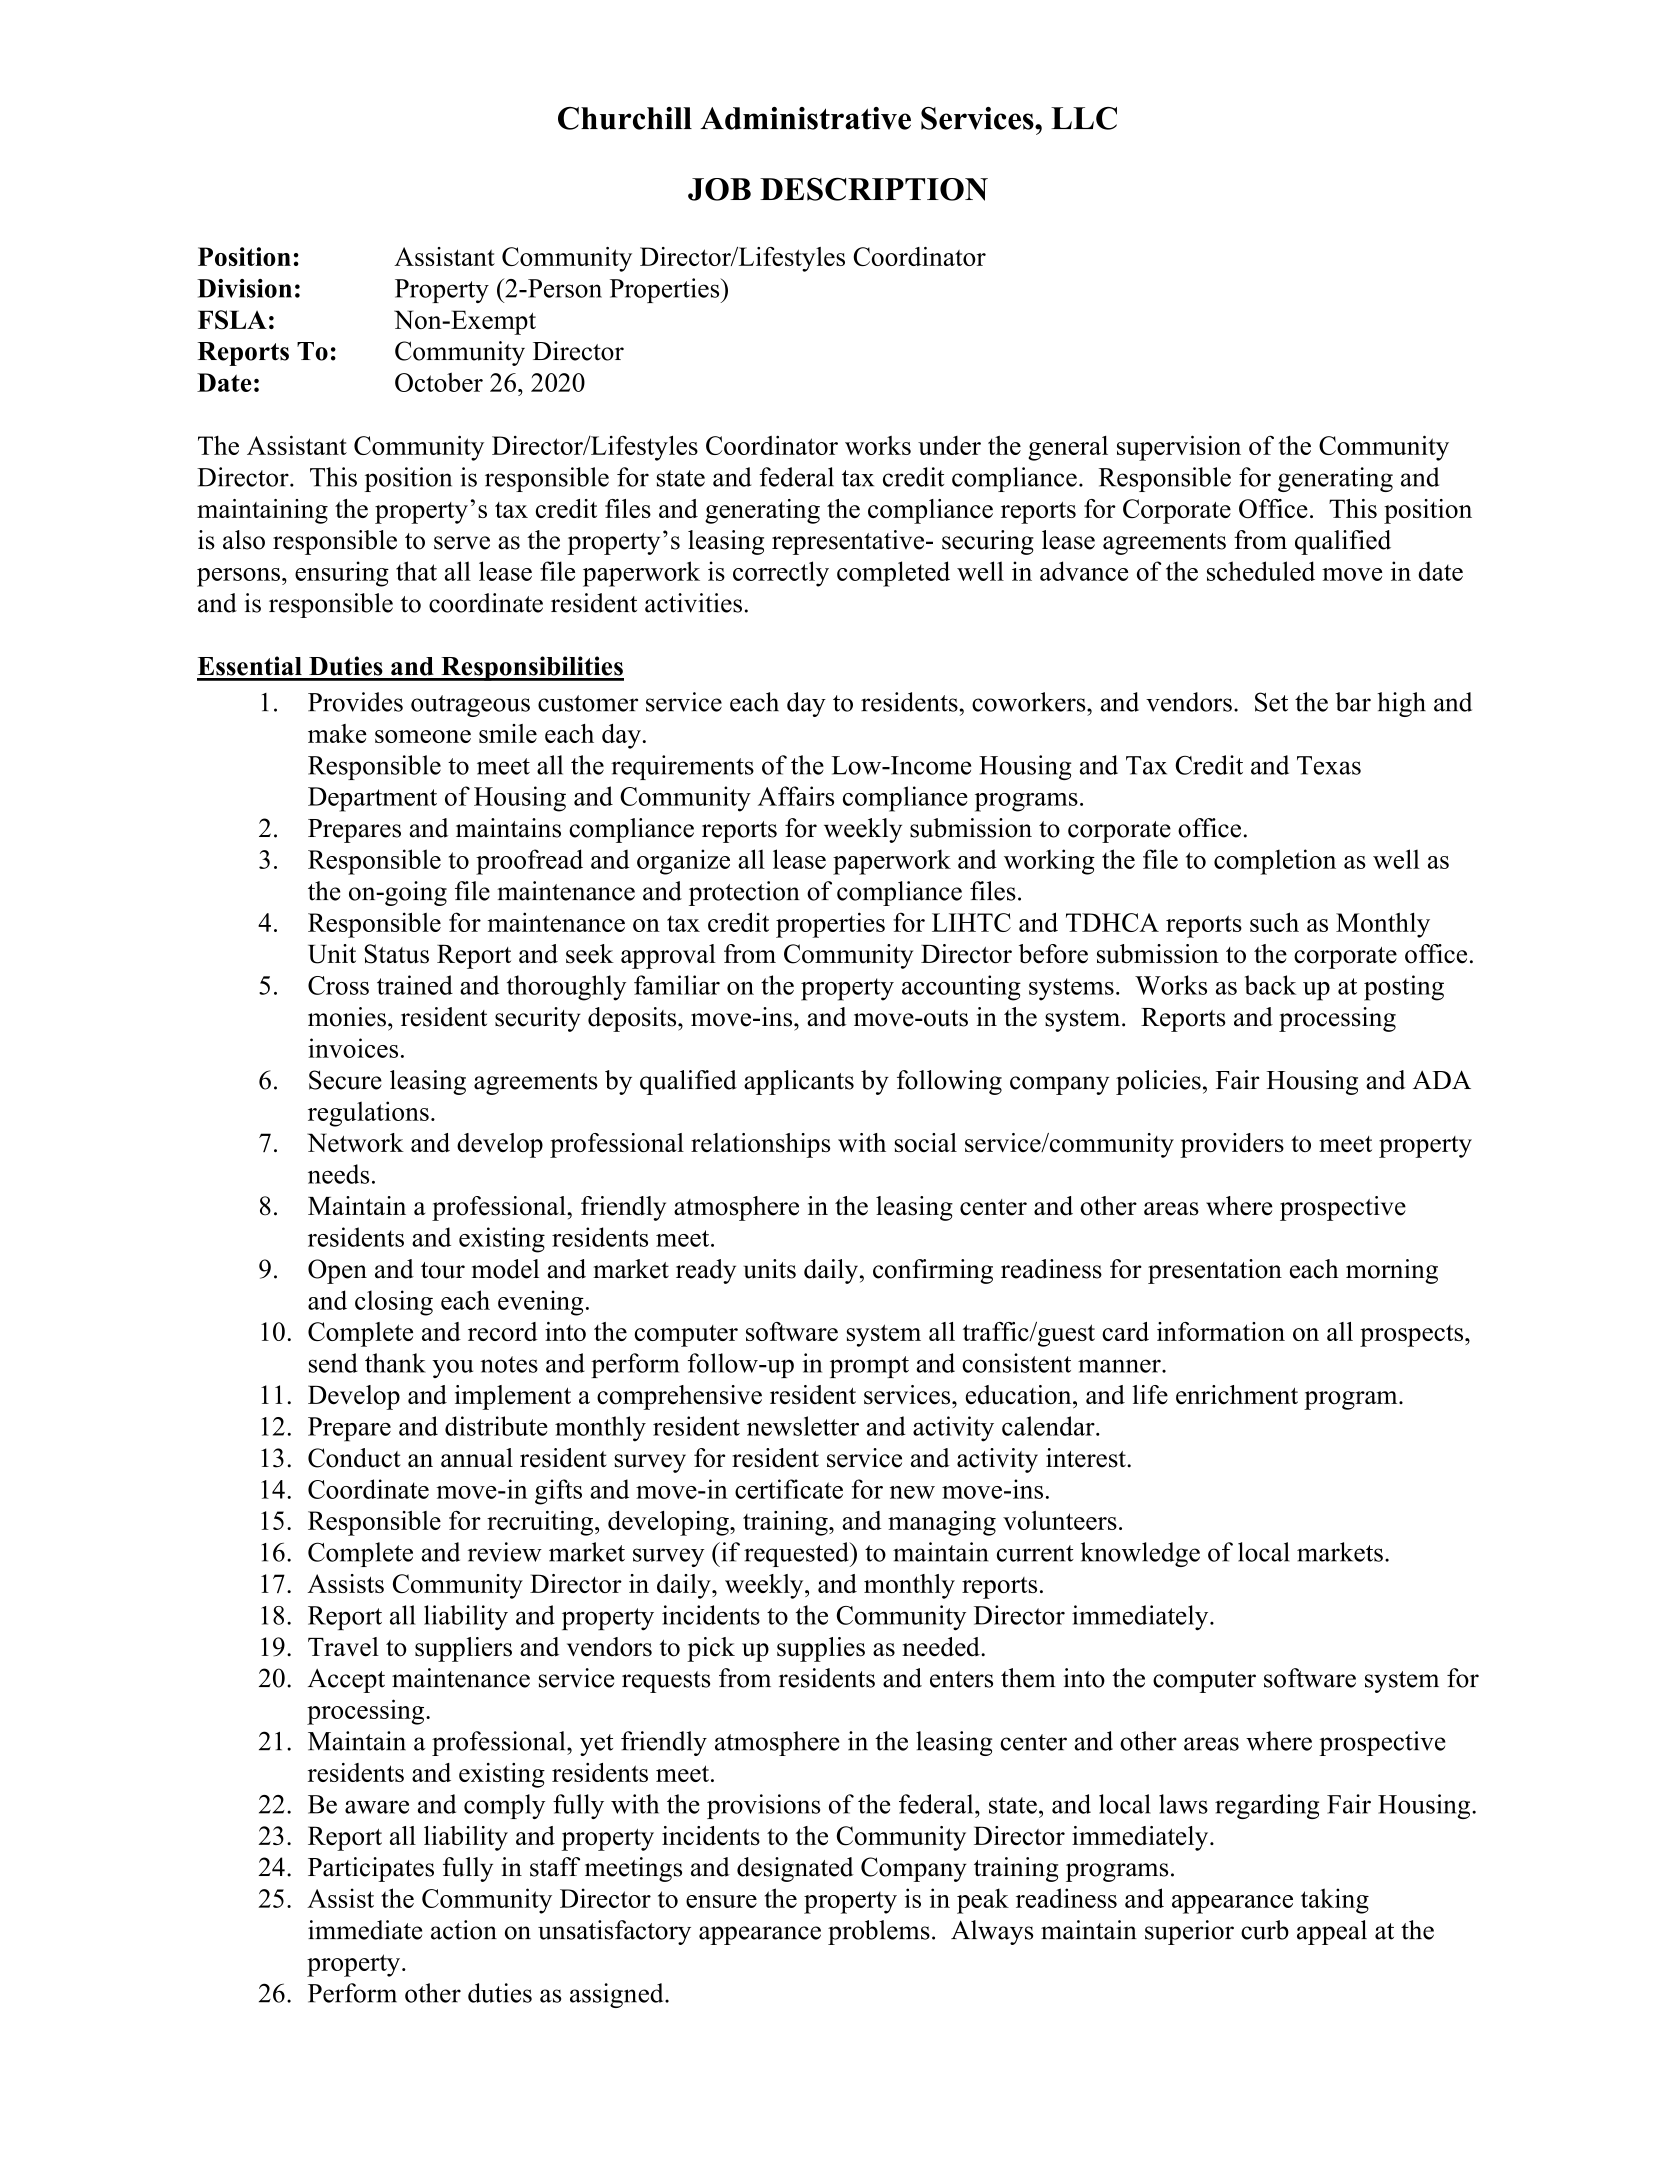 The image size is (1676, 2168). I want to click on prompt, so click(869, 1367).
